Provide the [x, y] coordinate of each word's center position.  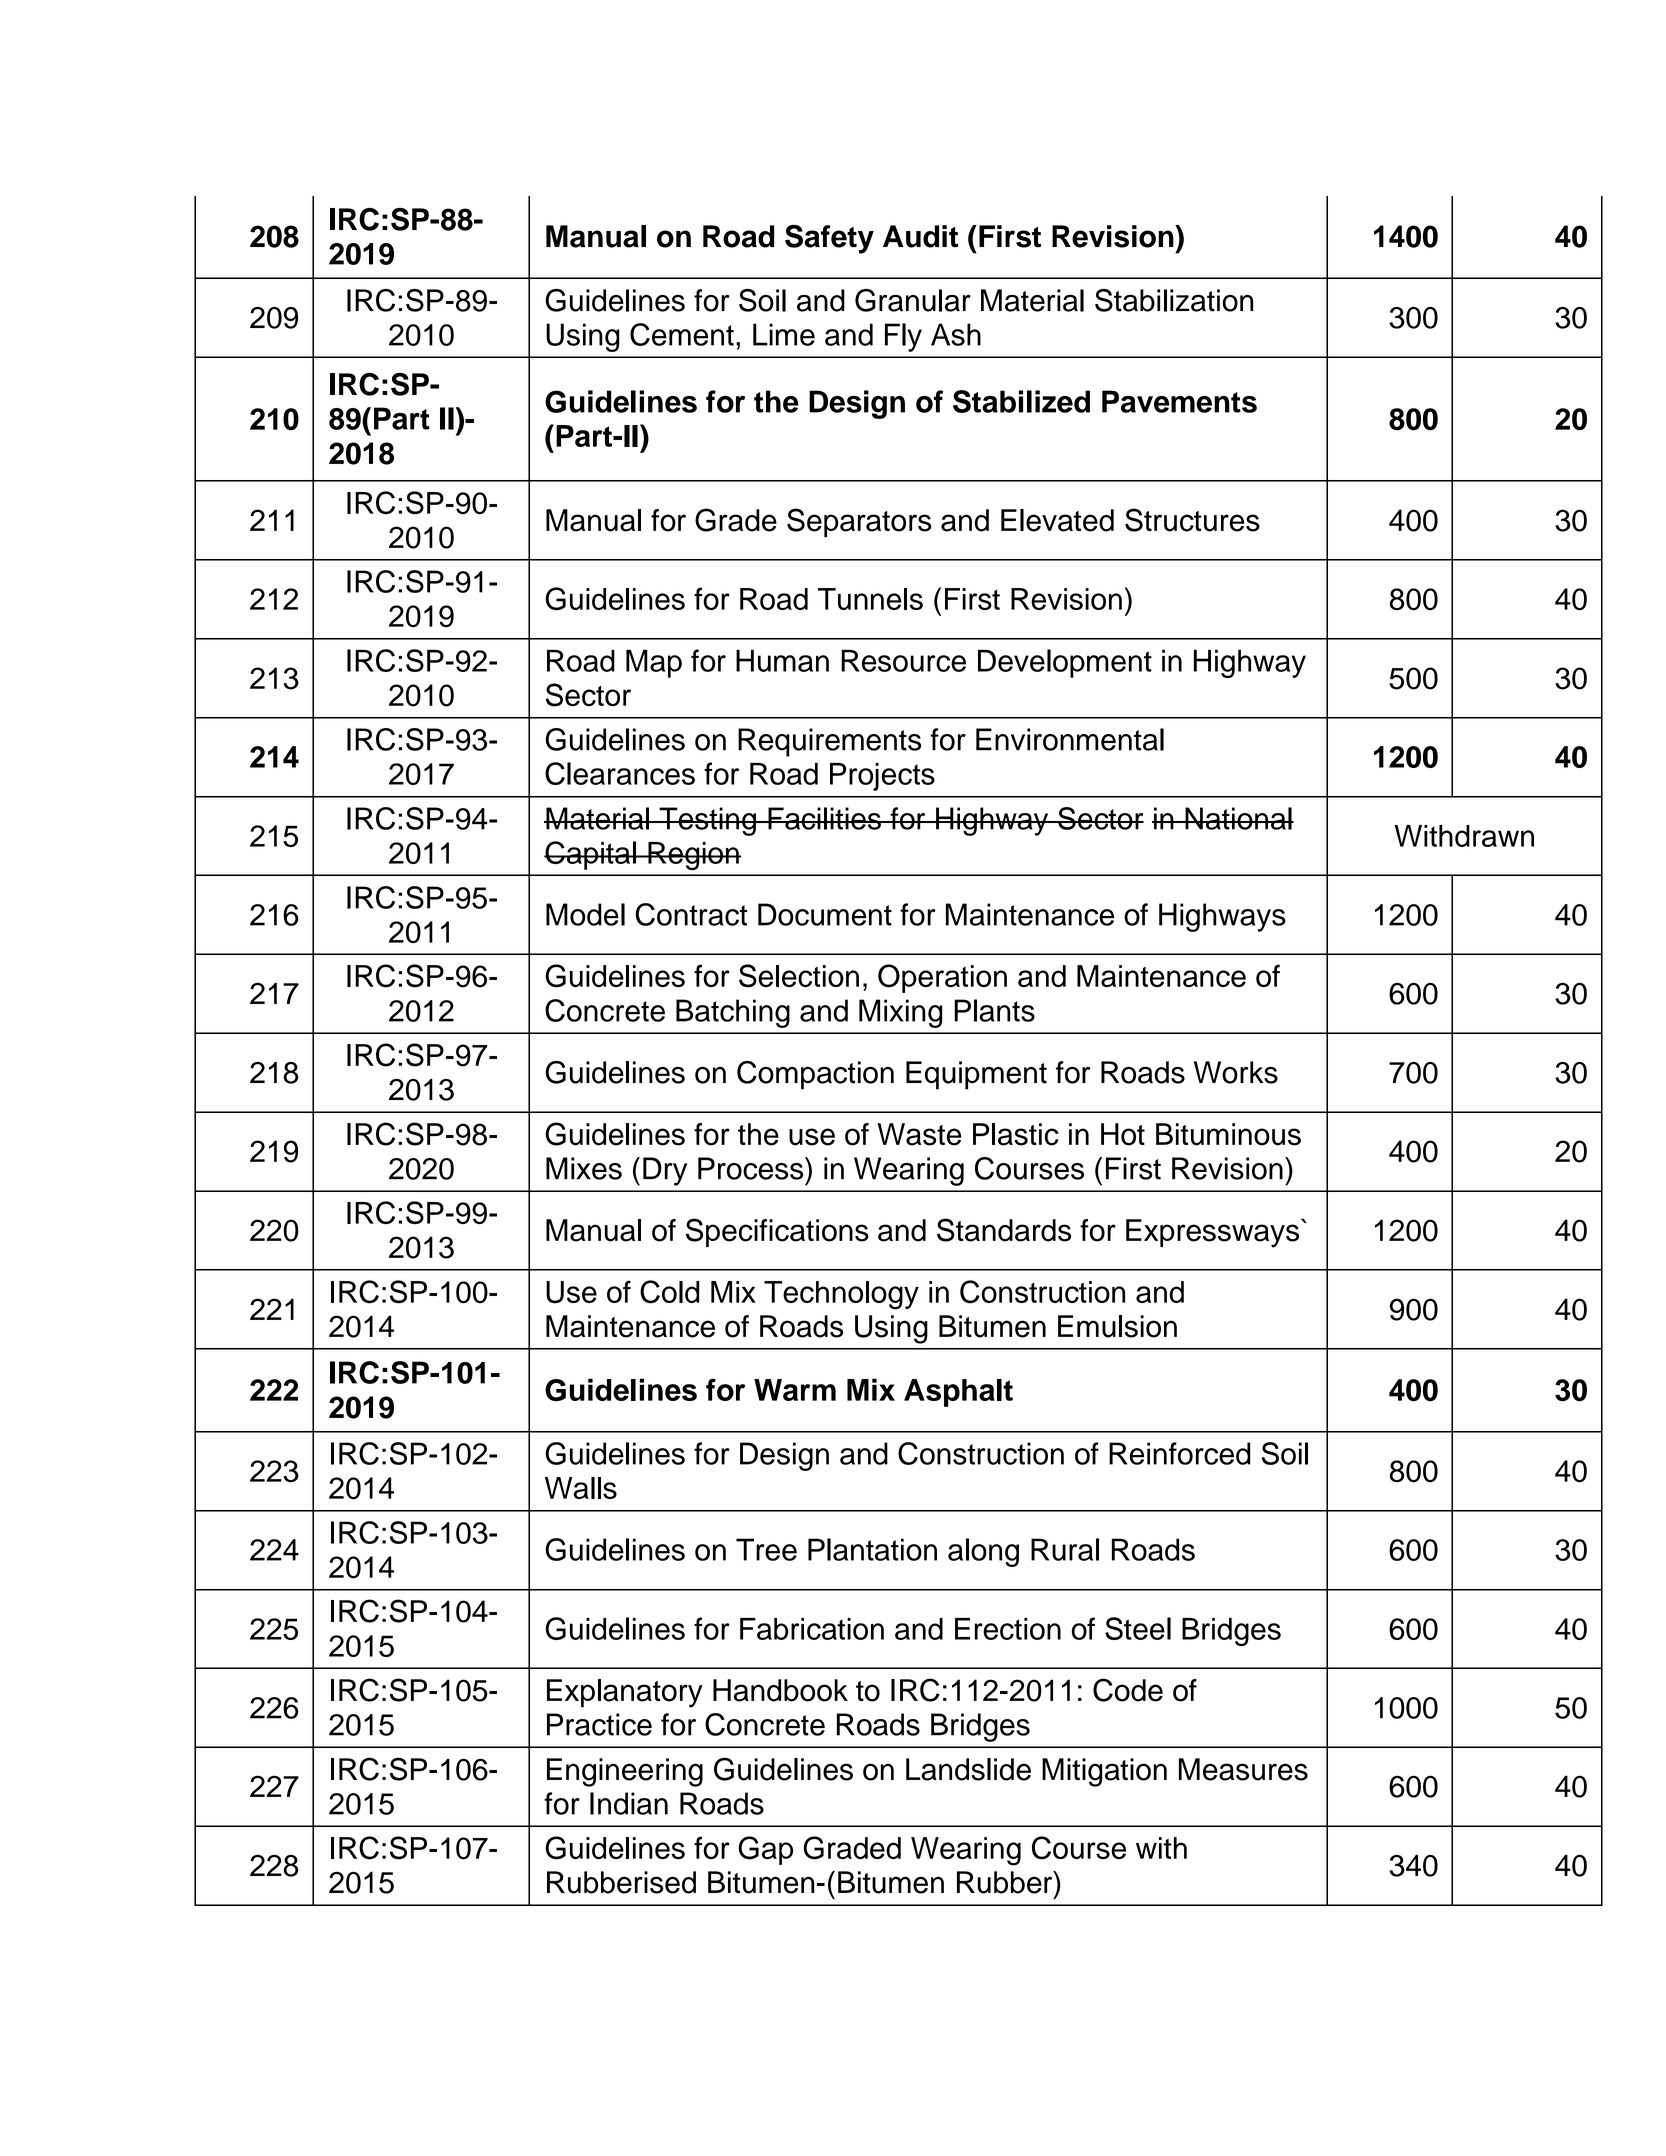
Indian [629, 1803]
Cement [682, 334]
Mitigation [1104, 1772]
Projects [882, 777]
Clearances [620, 773]
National [1238, 818]
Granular [913, 300]
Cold [669, 1292]
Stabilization [1174, 300]
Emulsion [1117, 1326]
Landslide [968, 1769]
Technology [841, 1295]
